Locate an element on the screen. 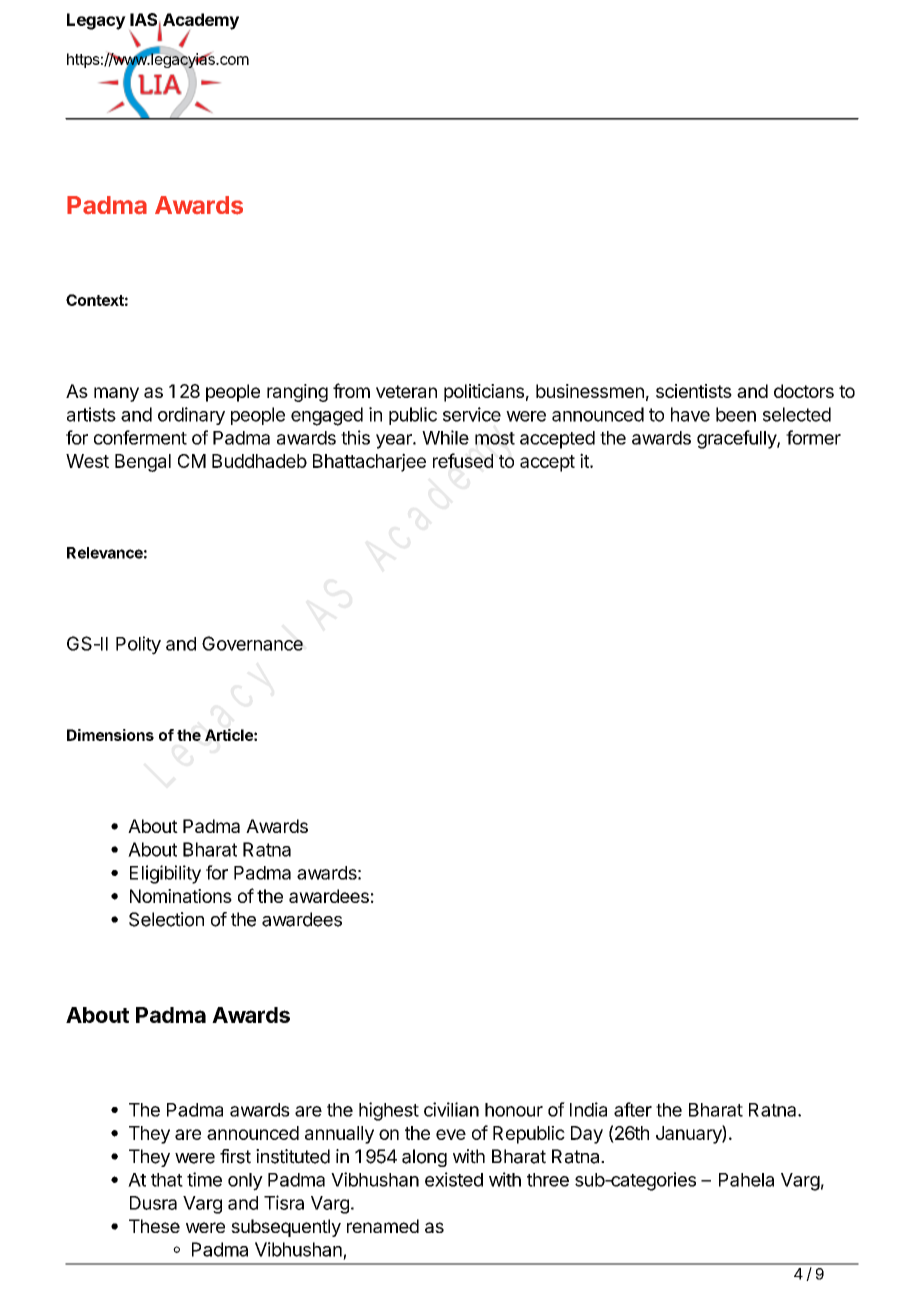  been is located at coordinates (736, 414).
